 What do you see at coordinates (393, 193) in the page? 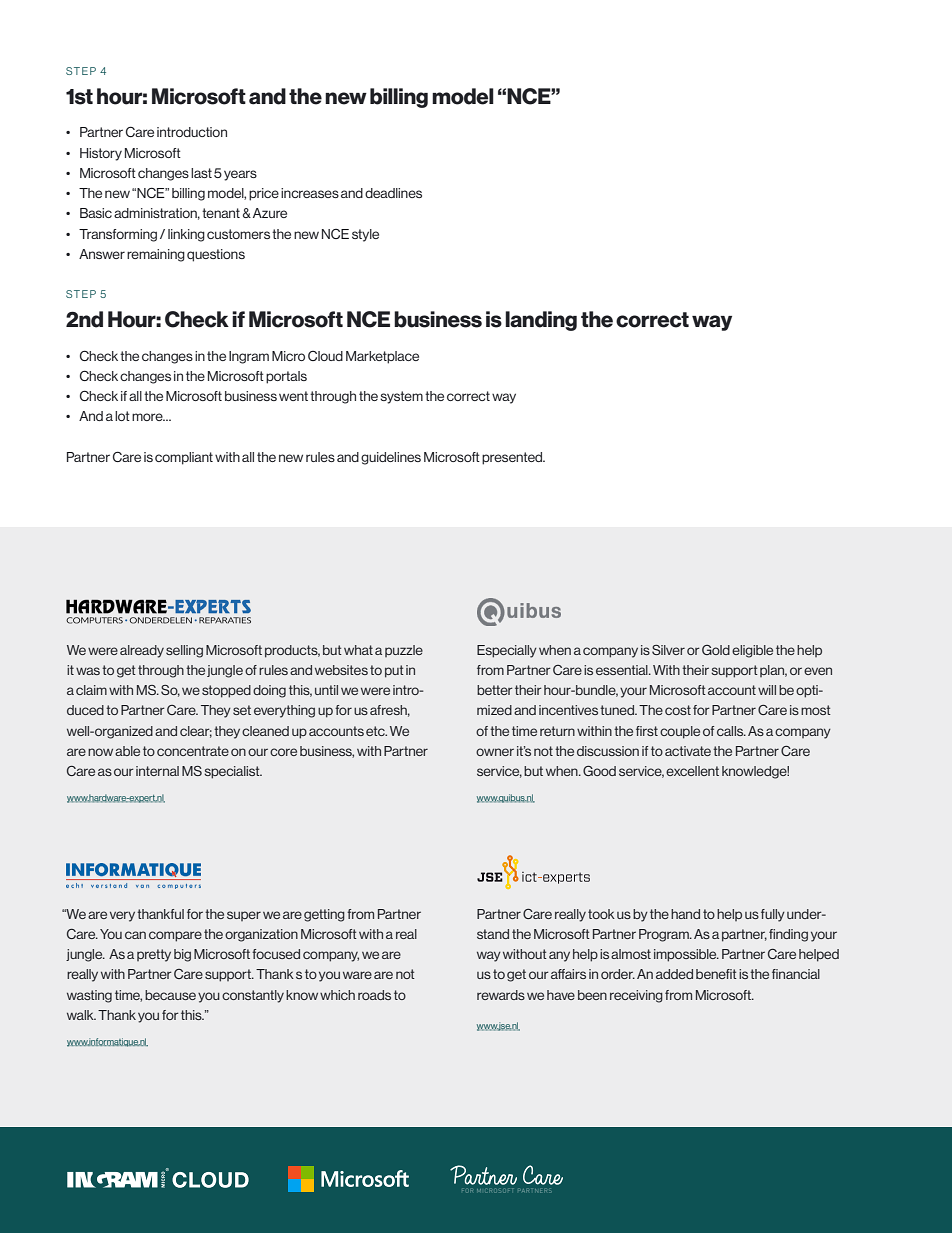
I see `deadlines` at bounding box center [393, 193].
